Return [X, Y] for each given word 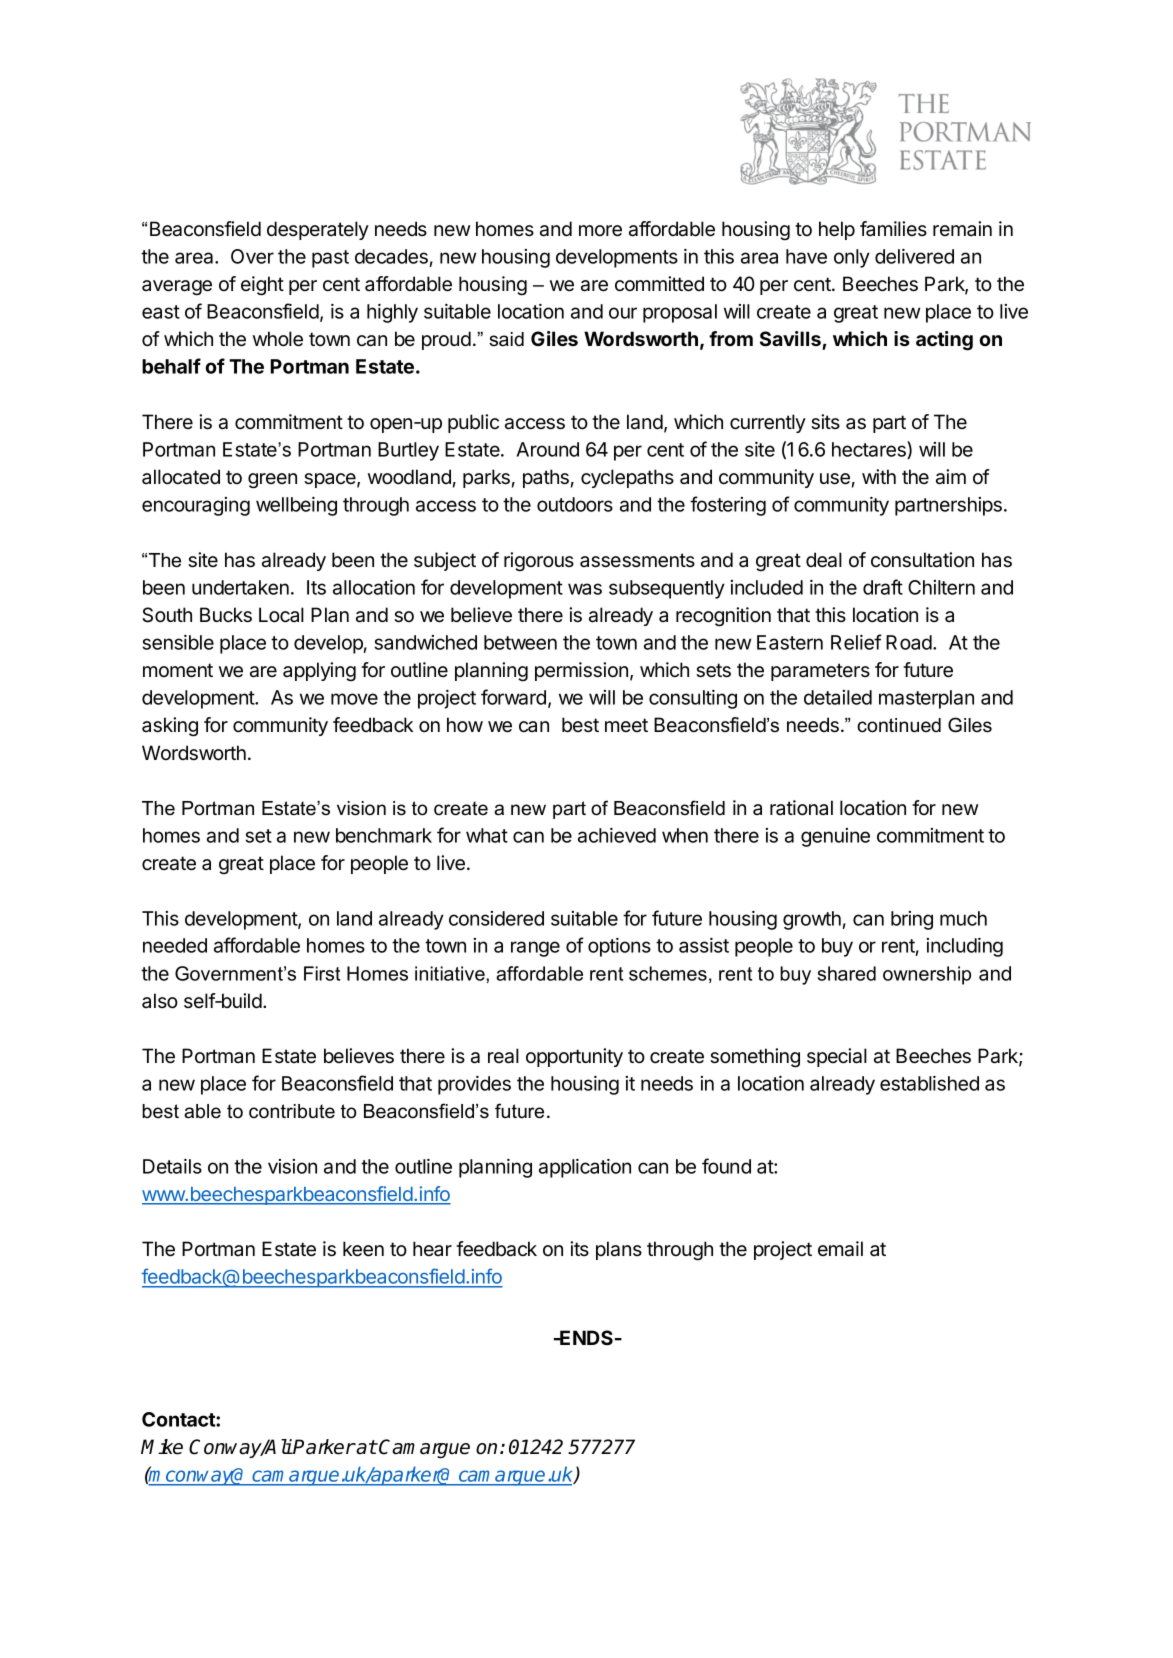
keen [363, 1249]
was [585, 589]
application [585, 1168]
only [852, 258]
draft [883, 587]
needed [175, 945]
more [600, 231]
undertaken [240, 587]
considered [496, 918]
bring [912, 920]
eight [262, 286]
